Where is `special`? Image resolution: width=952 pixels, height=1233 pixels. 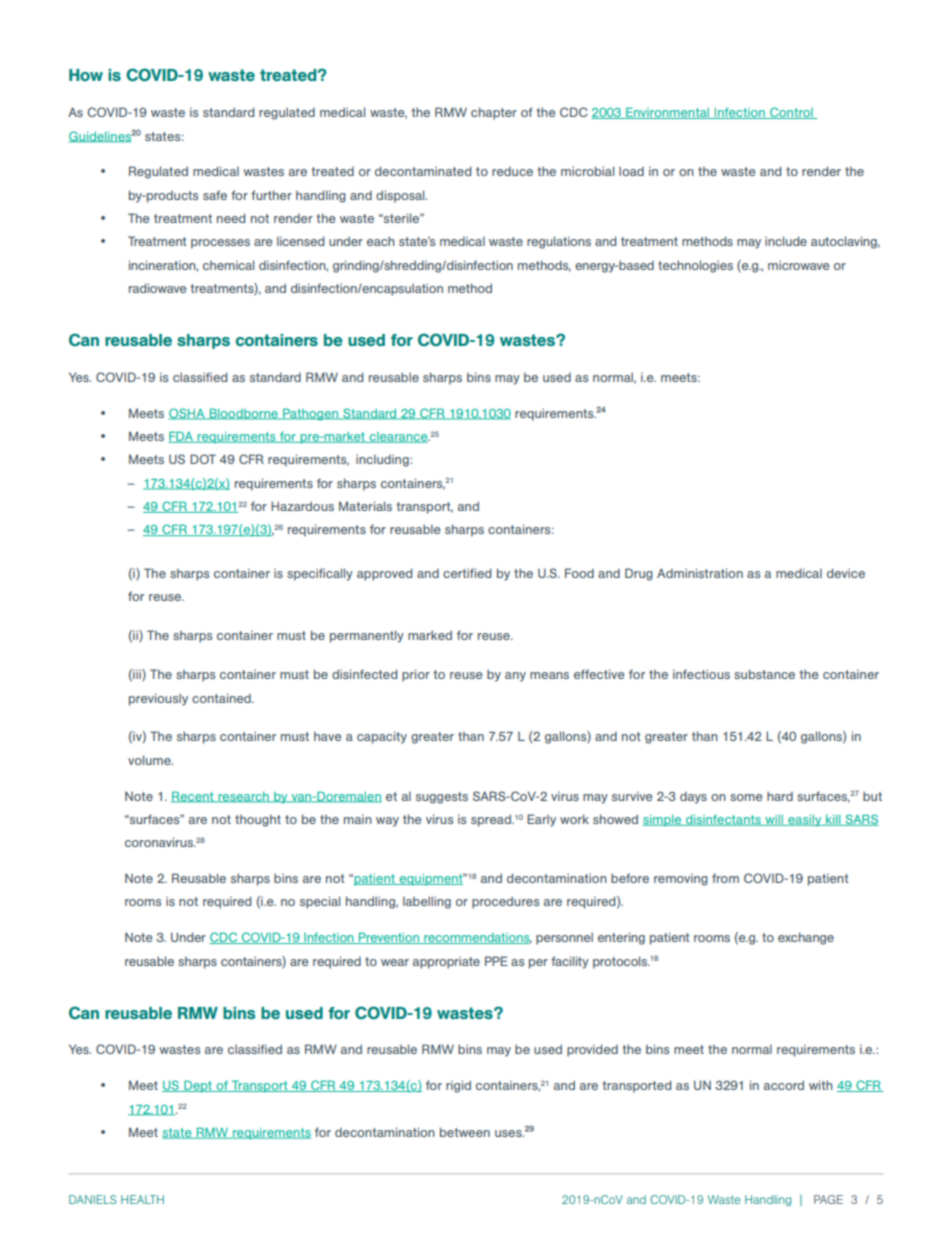 special is located at coordinates (320, 902).
